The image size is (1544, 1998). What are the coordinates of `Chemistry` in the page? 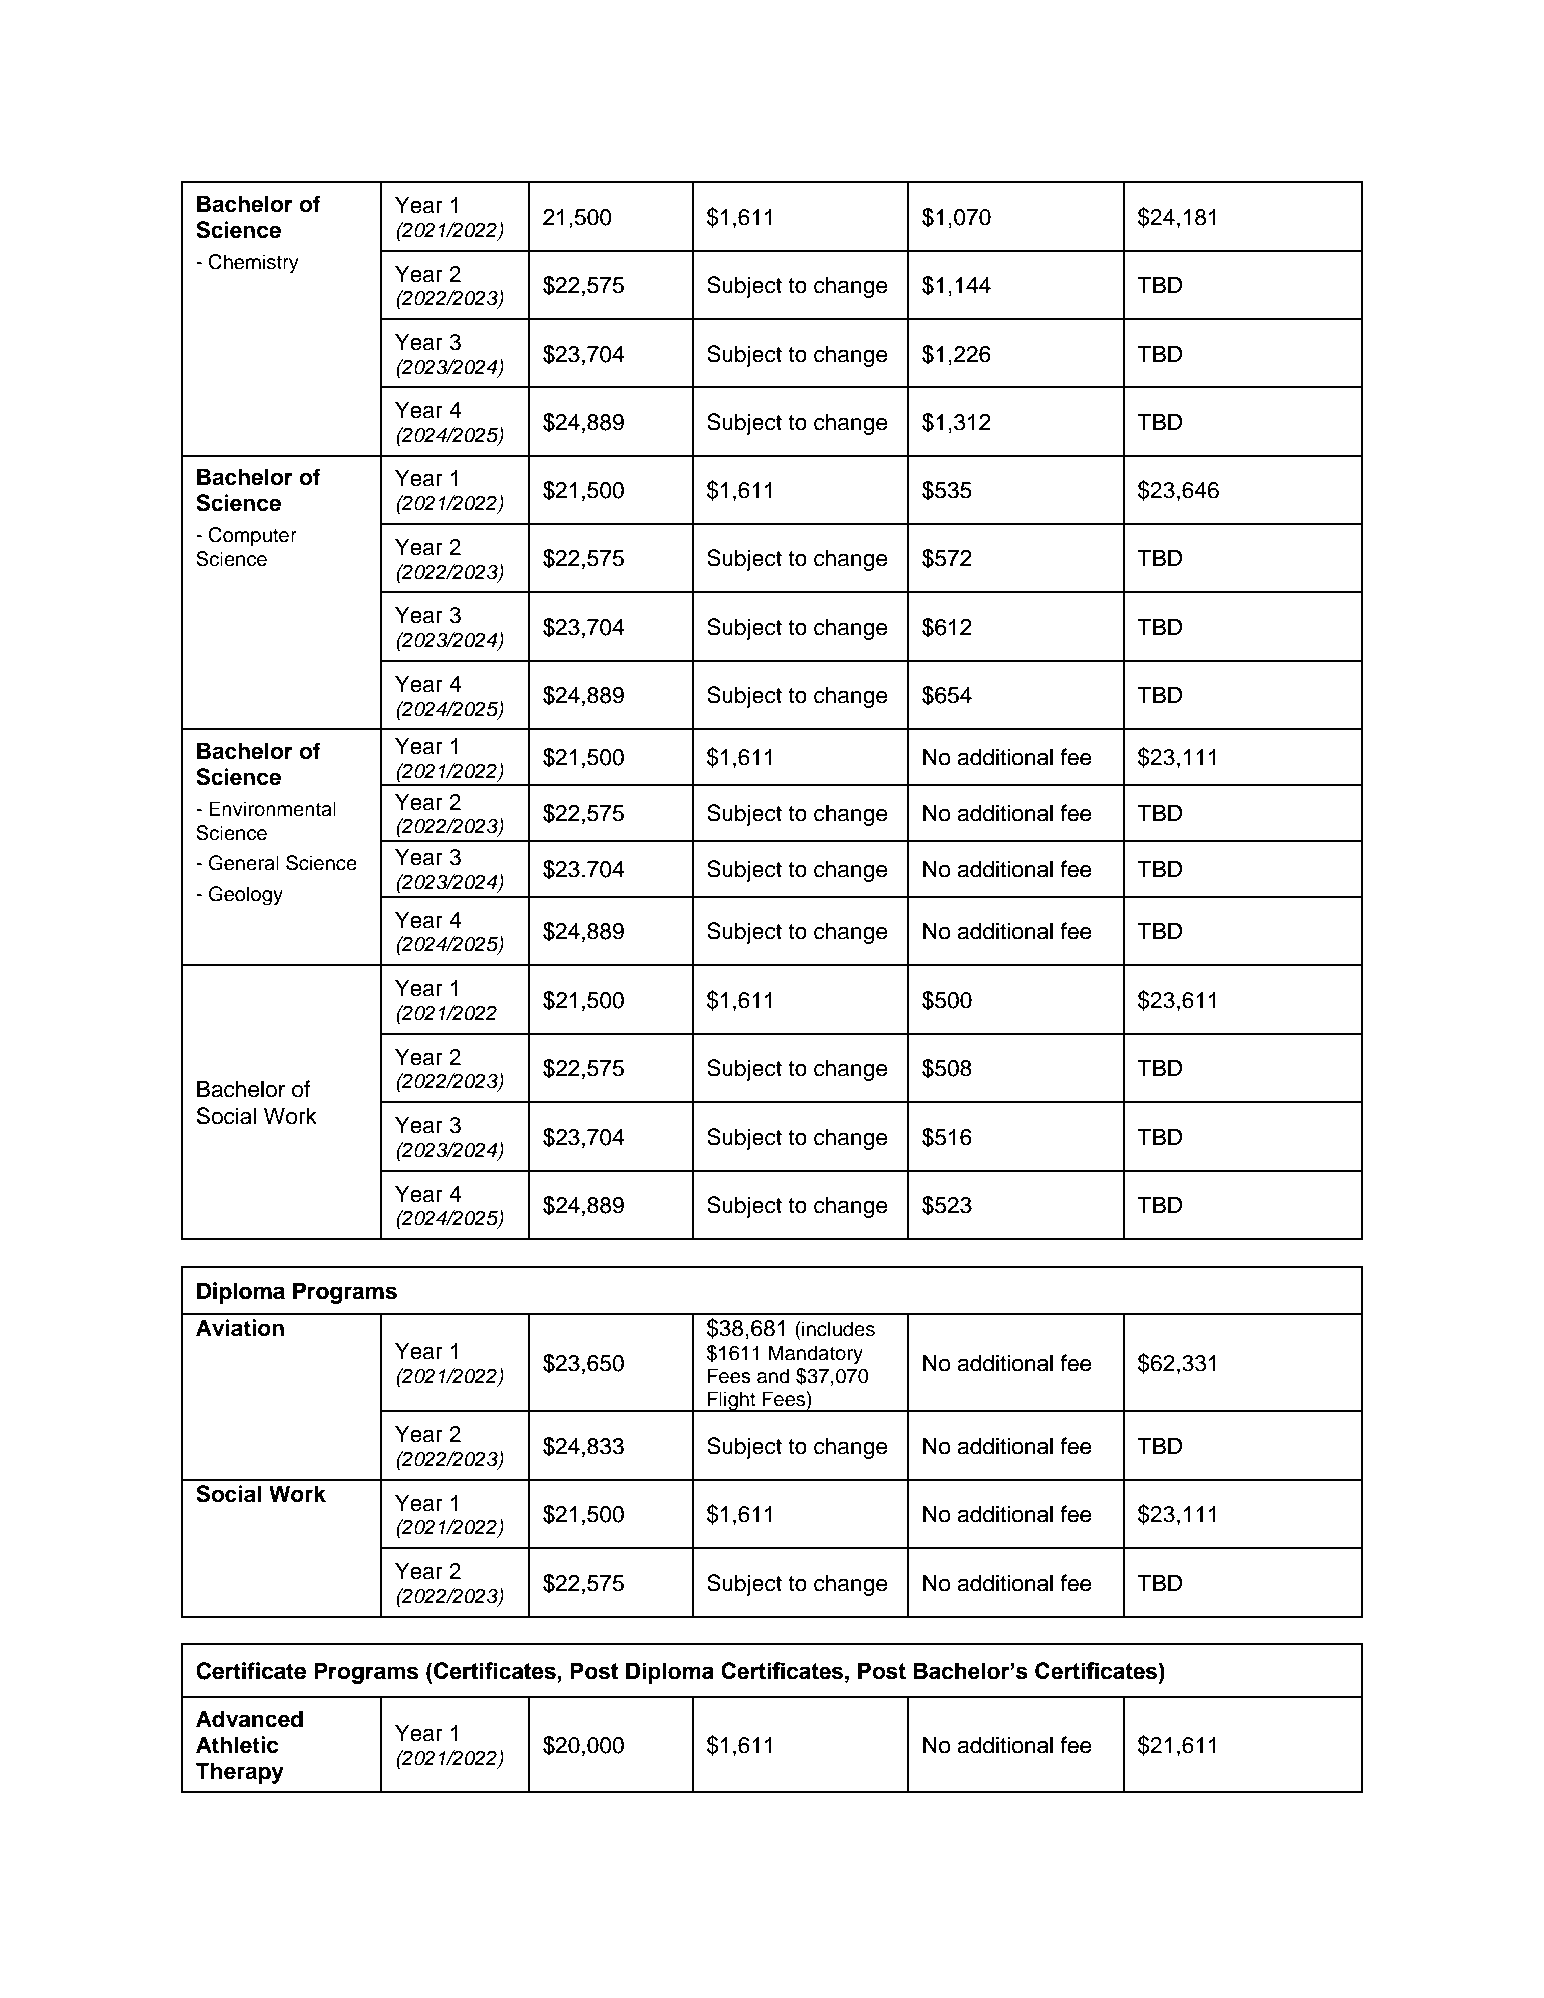 It's located at (253, 264).
